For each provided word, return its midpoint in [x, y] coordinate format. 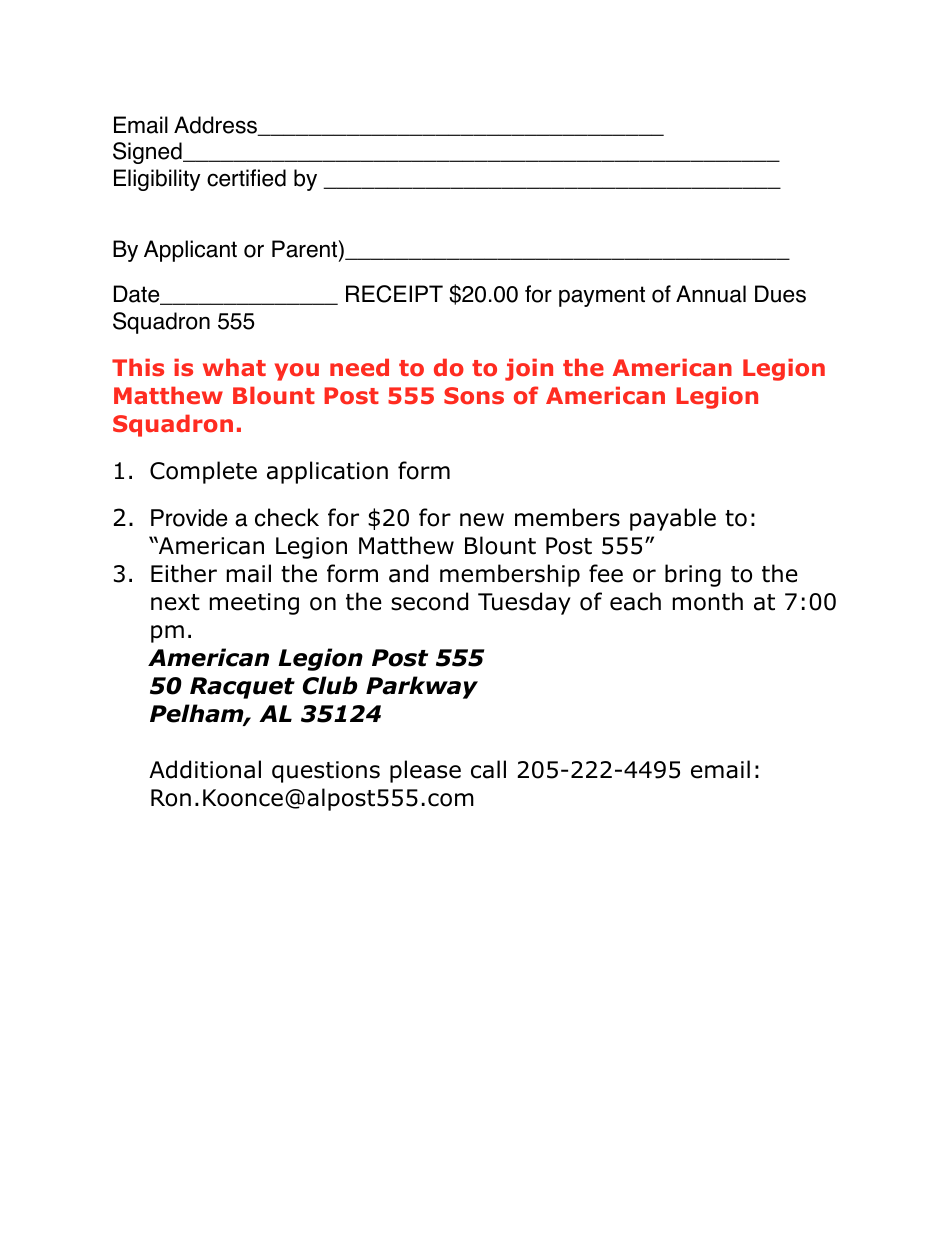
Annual [711, 294]
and [408, 573]
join [529, 369]
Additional [205, 769]
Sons [474, 396]
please [425, 771]
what [234, 367]
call [488, 769]
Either [184, 573]
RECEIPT [394, 294]
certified [246, 178]
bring [693, 575]
